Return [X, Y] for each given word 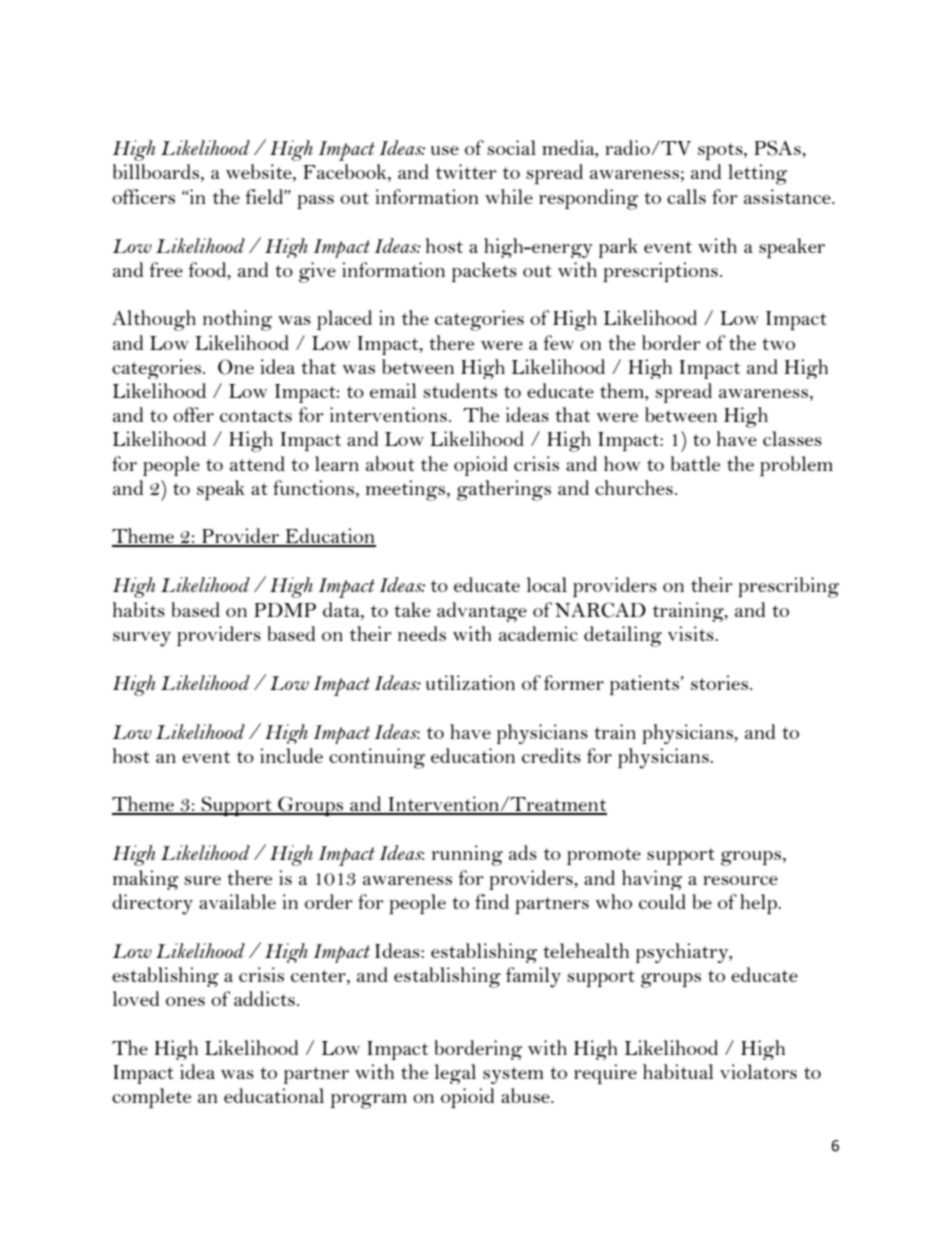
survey [142, 639]
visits [692, 633]
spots [721, 151]
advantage [482, 612]
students [460, 390]
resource [740, 880]
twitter [466, 171]
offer [193, 414]
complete [151, 1098]
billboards [157, 173]
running [467, 855]
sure [202, 880]
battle [695, 463]
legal [455, 1074]
